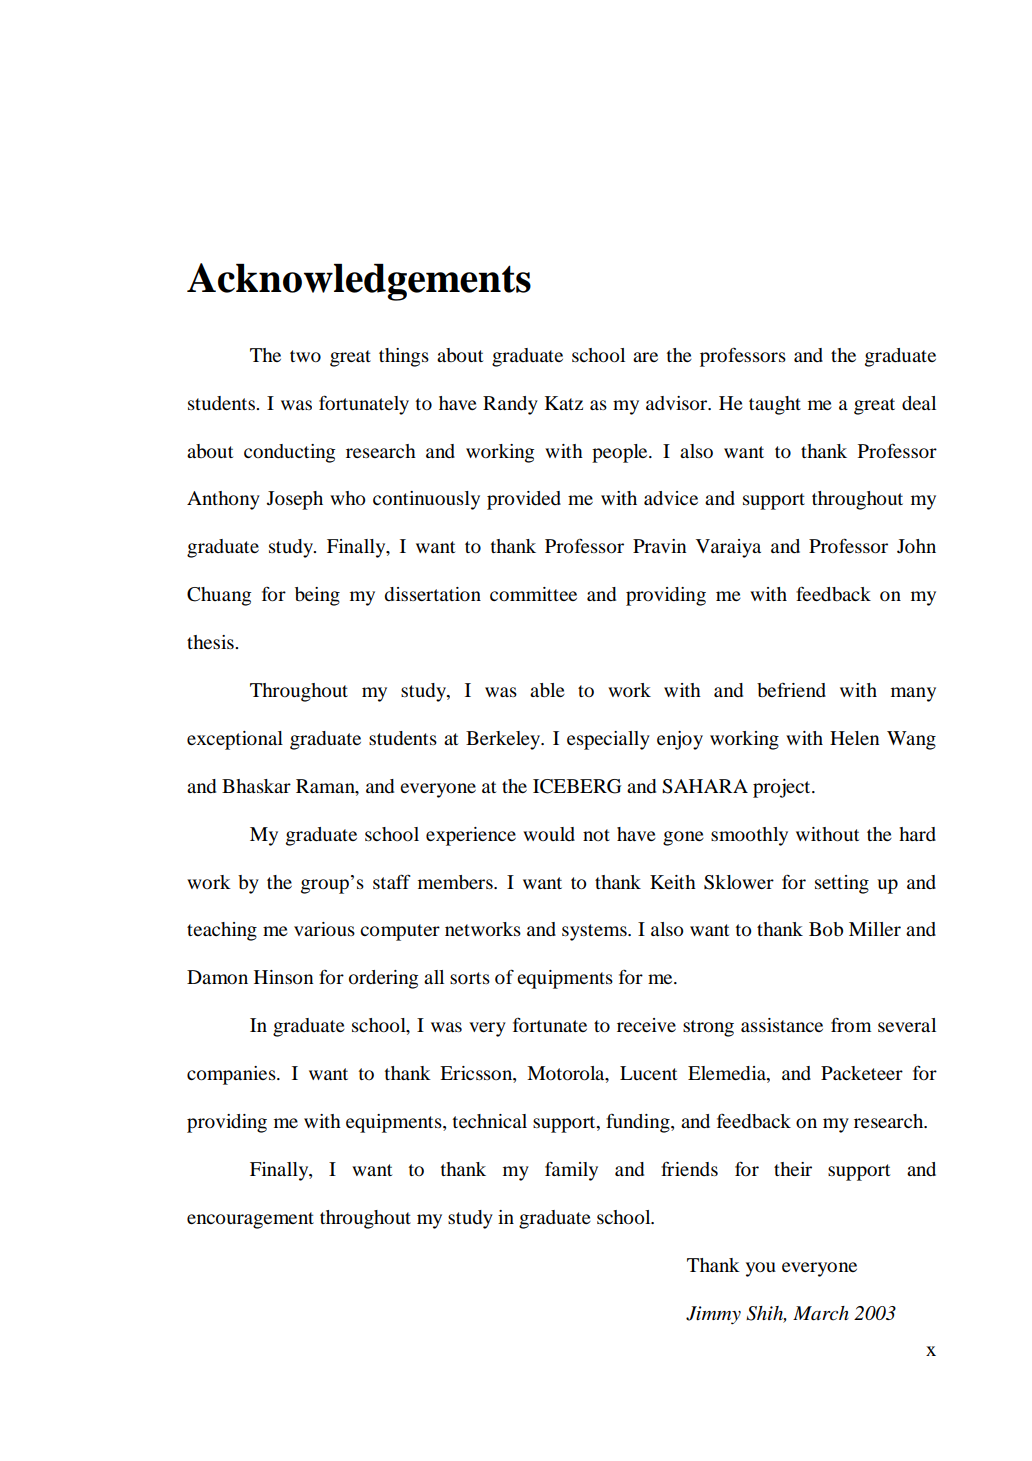 The image size is (1032, 1461). Describe the element at coordinates (916, 546) in the screenshot. I see `John` at that location.
